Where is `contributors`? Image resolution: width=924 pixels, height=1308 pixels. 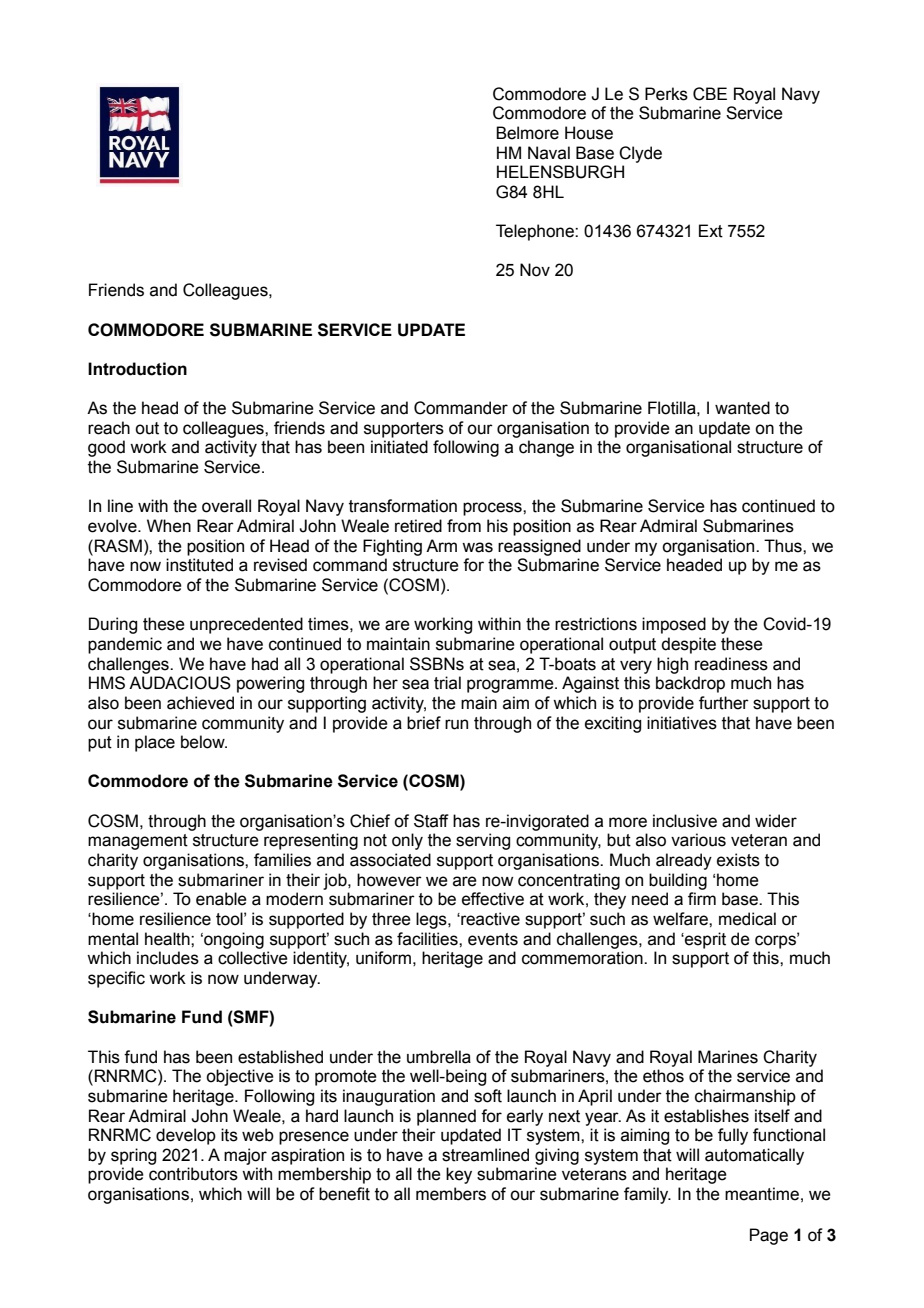
contributors is located at coordinates (193, 1174).
